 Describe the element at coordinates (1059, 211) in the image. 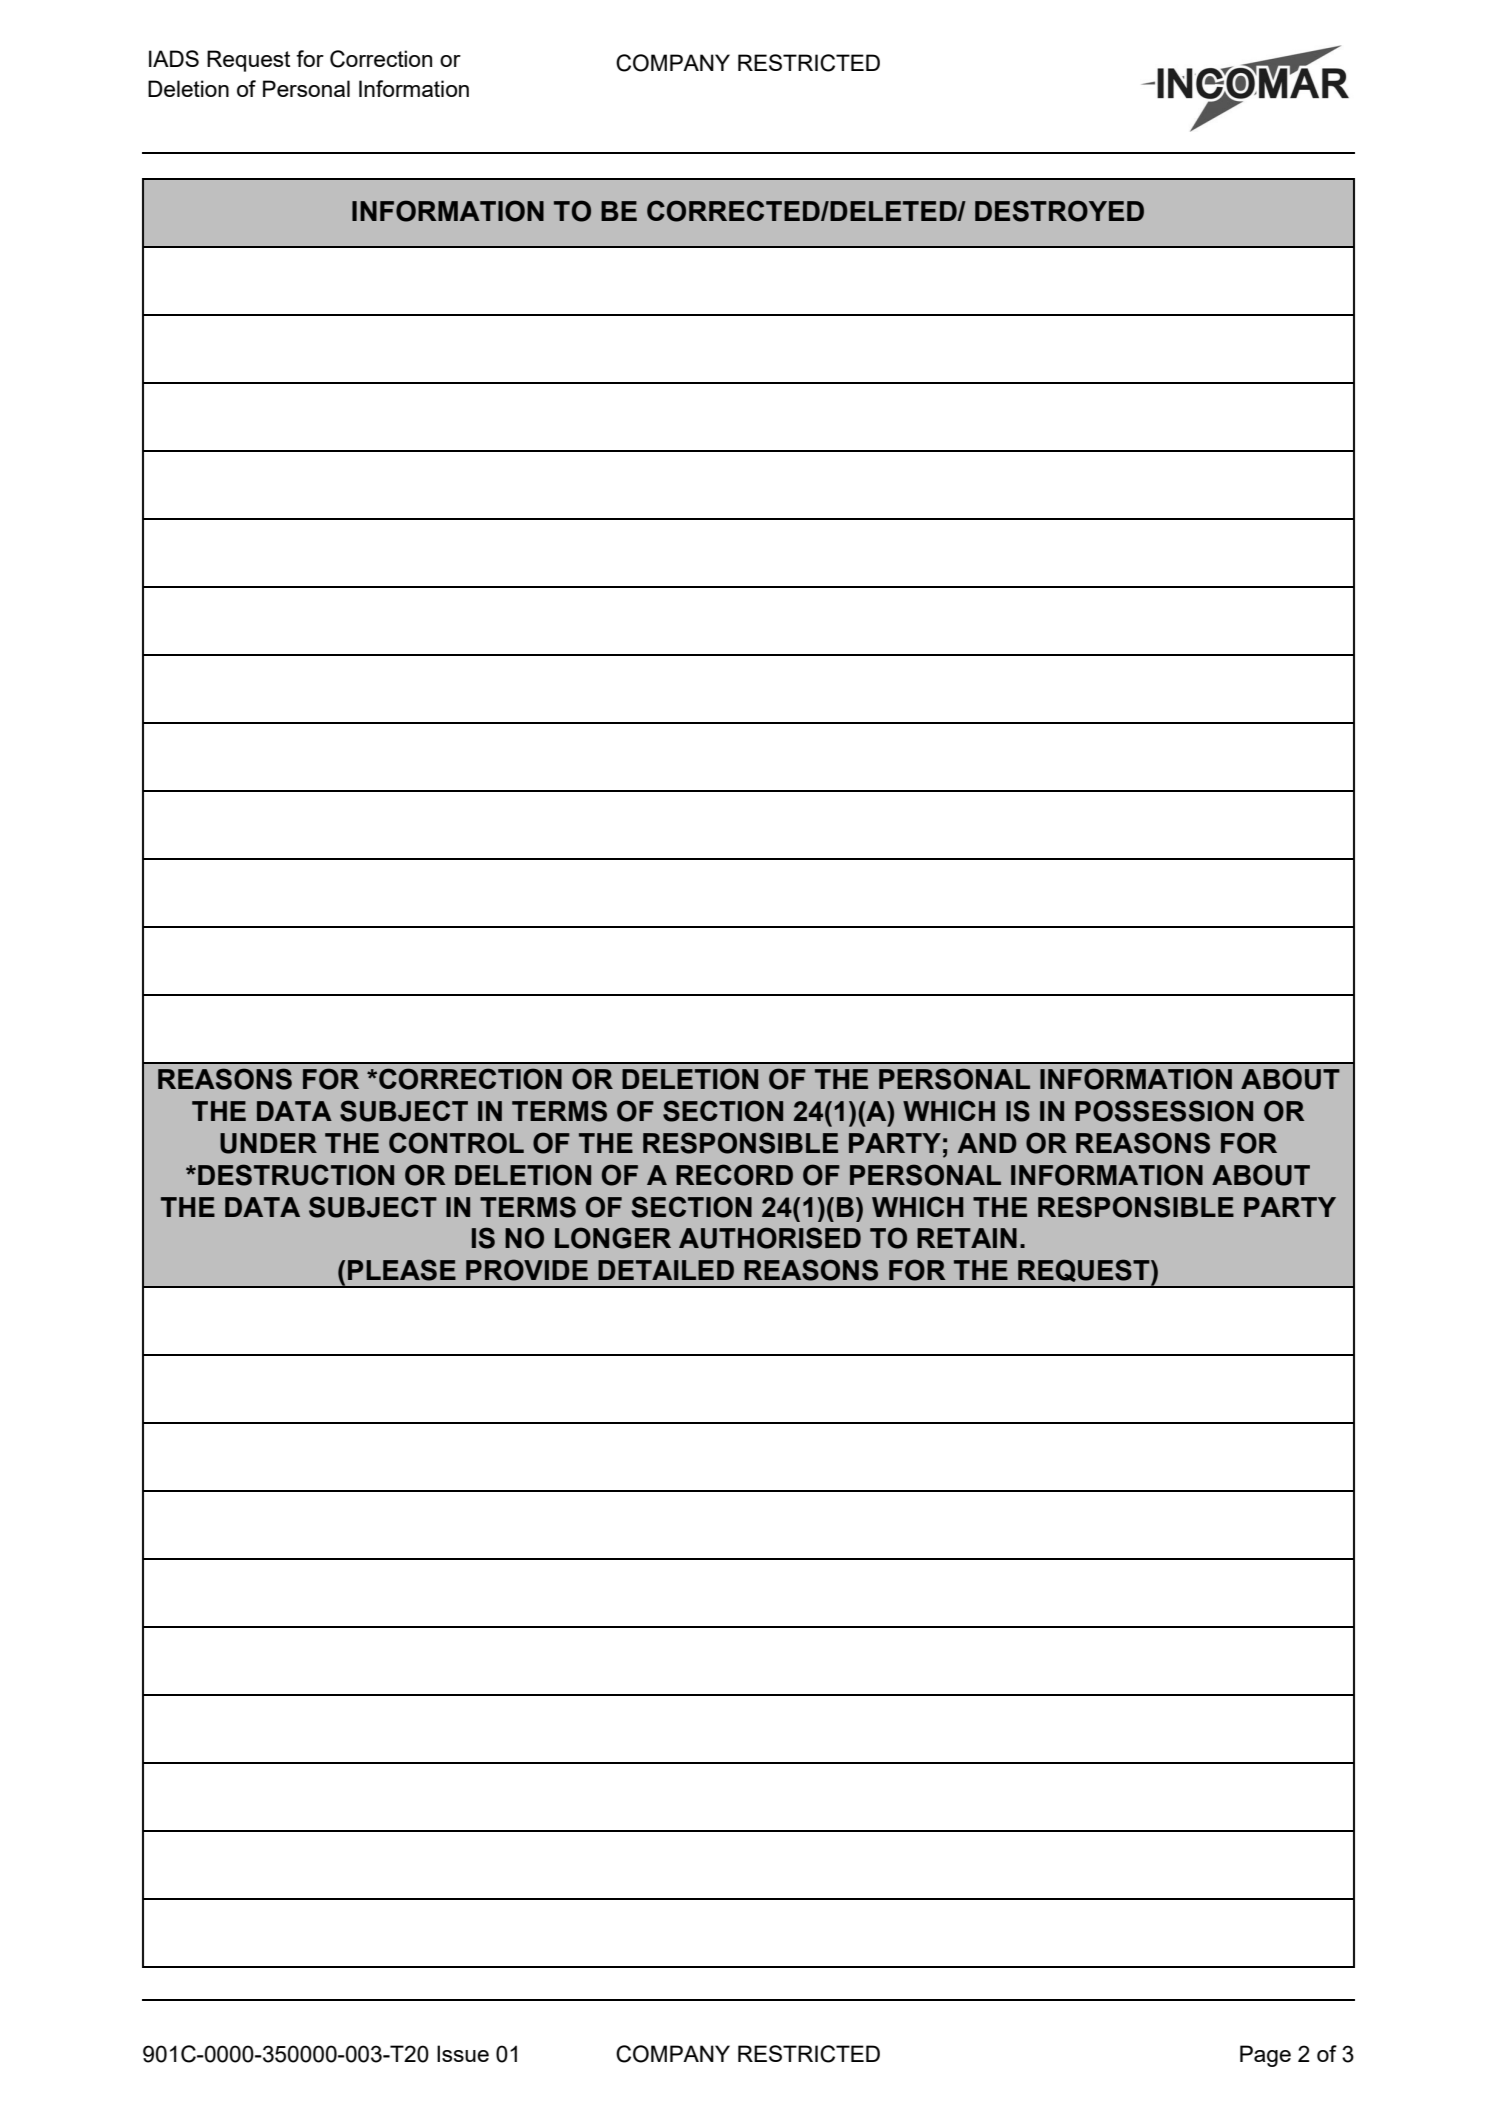

I see `DESTROYED` at that location.
